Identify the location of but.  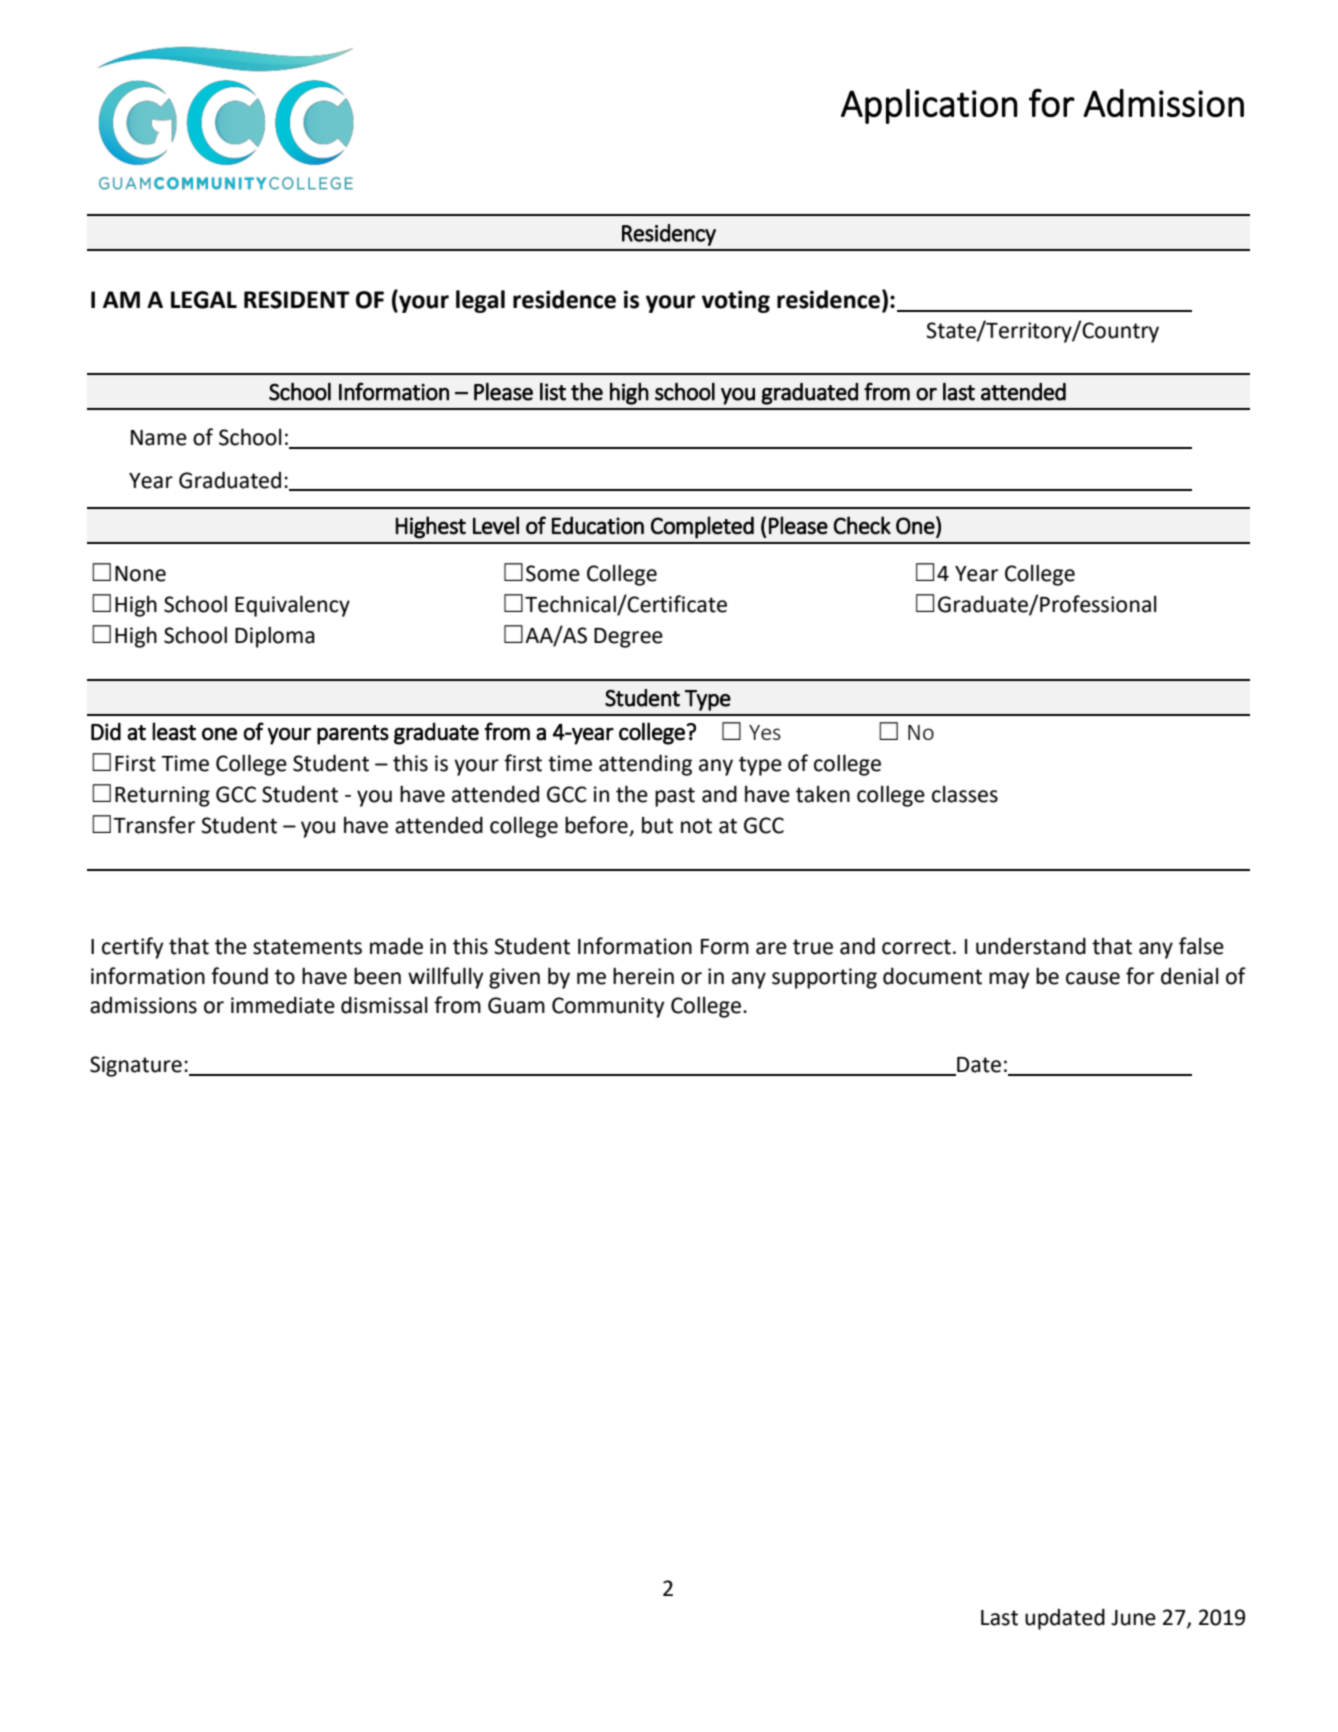
(657, 825).
